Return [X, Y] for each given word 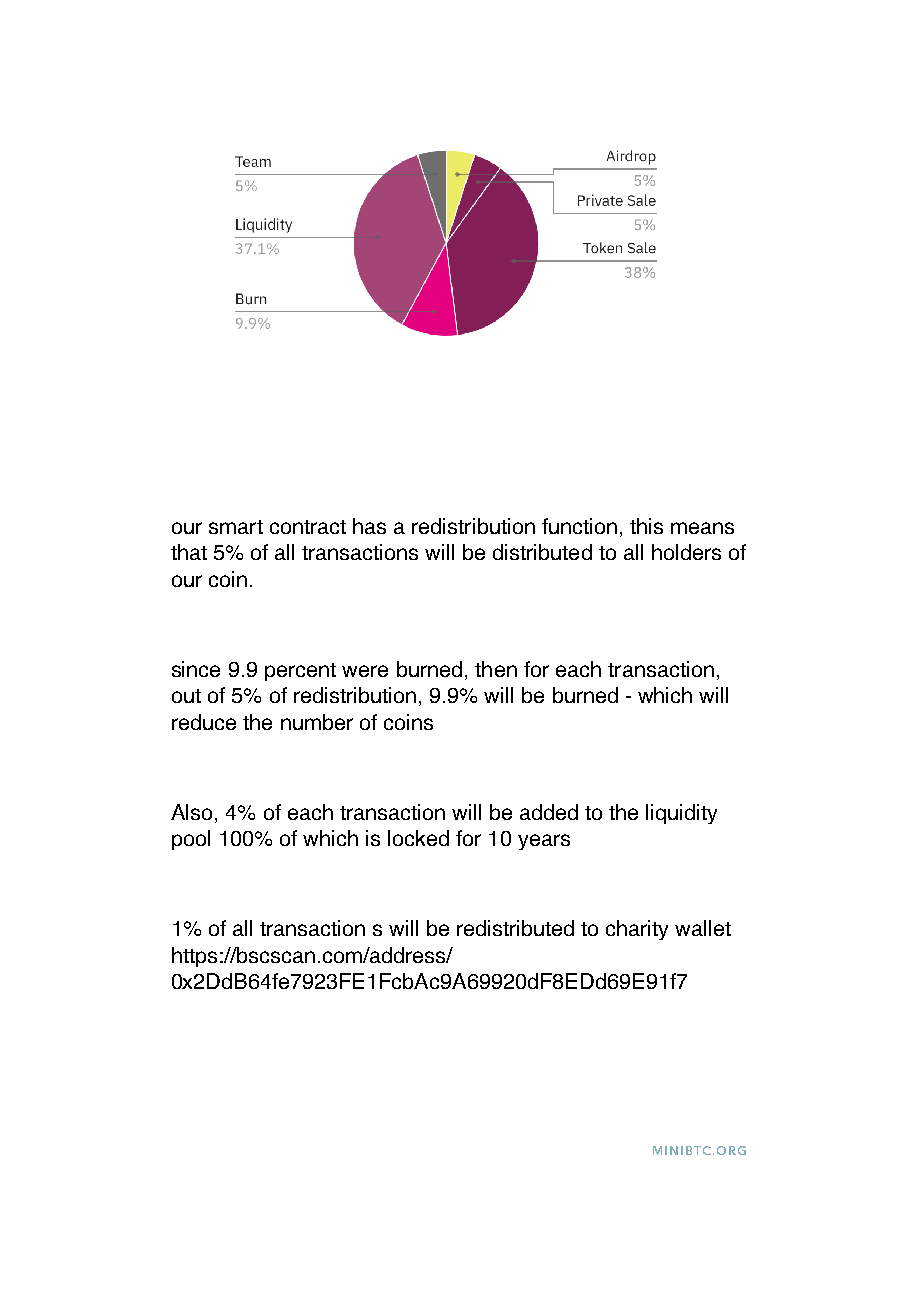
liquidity [681, 814]
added [549, 812]
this [646, 526]
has [369, 526]
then [496, 669]
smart [236, 527]
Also [191, 812]
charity [637, 930]
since [196, 669]
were [365, 671]
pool [191, 840]
